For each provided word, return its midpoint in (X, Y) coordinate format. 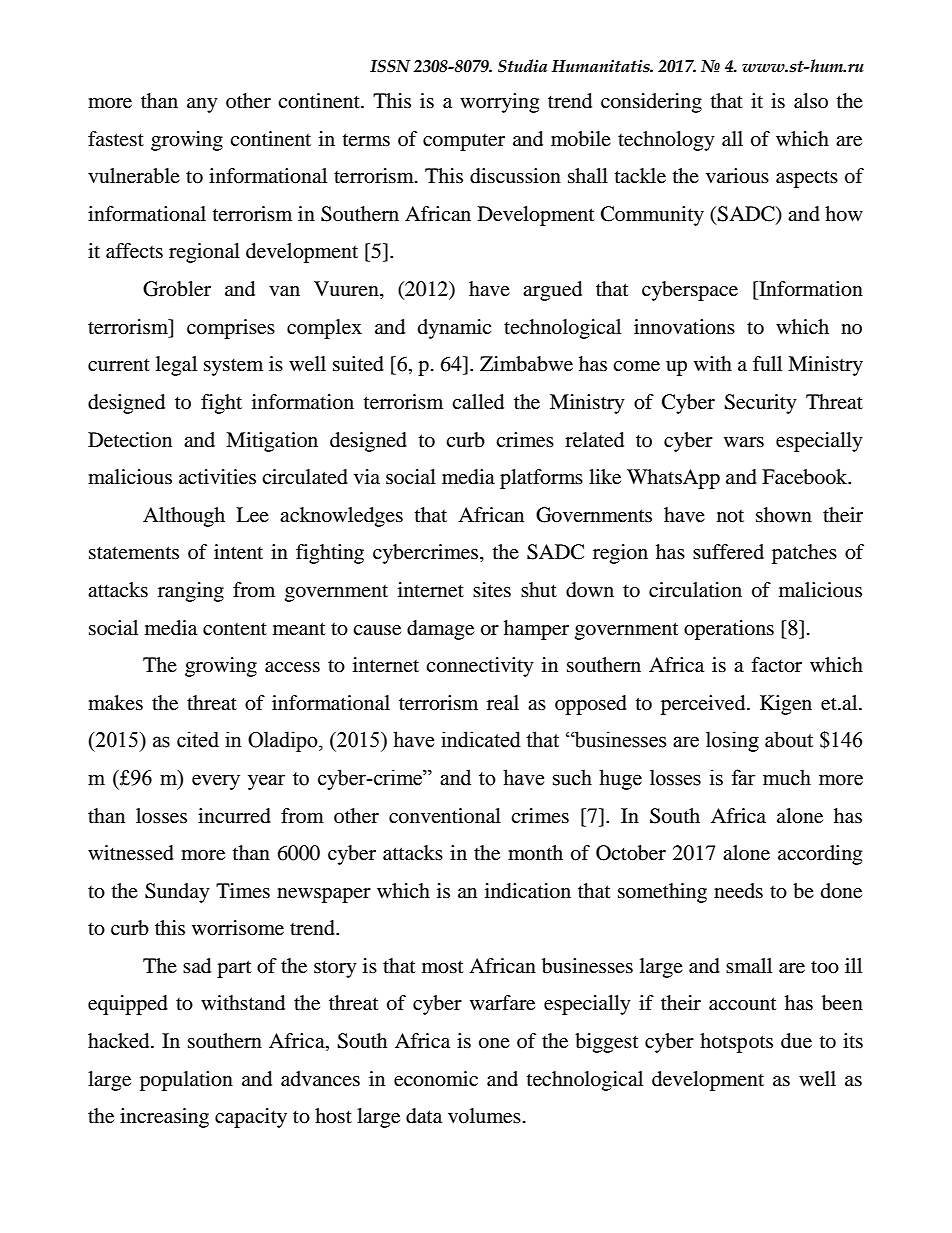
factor (776, 665)
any (202, 105)
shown (784, 515)
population (186, 1081)
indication (528, 891)
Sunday (177, 893)
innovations (684, 327)
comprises (231, 329)
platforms (541, 479)
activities (217, 477)
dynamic (454, 329)
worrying (499, 103)
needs (738, 891)
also (811, 101)
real (503, 703)
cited (198, 739)
